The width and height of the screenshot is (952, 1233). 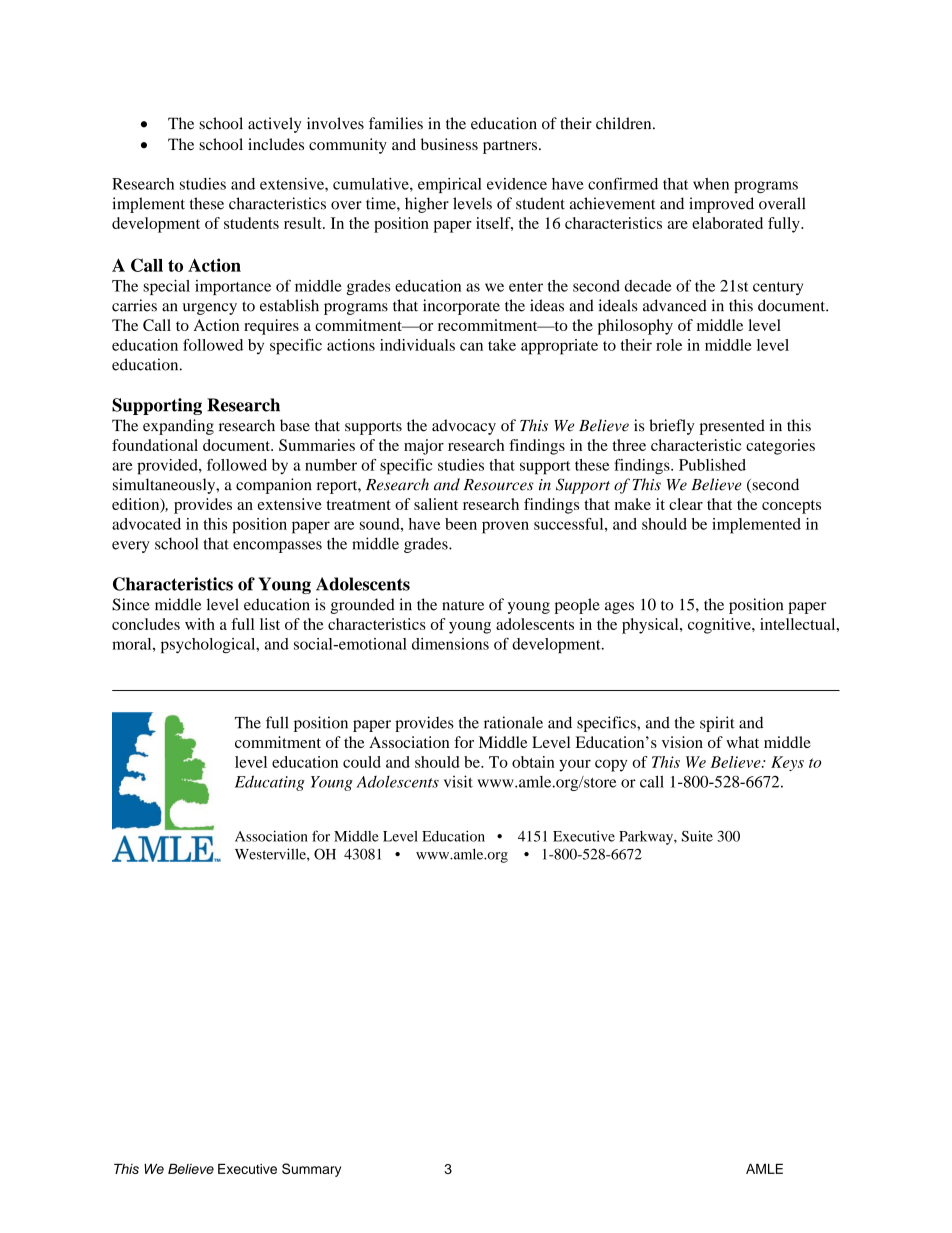 What do you see at coordinates (276, 144) in the screenshot?
I see `includes` at bounding box center [276, 144].
